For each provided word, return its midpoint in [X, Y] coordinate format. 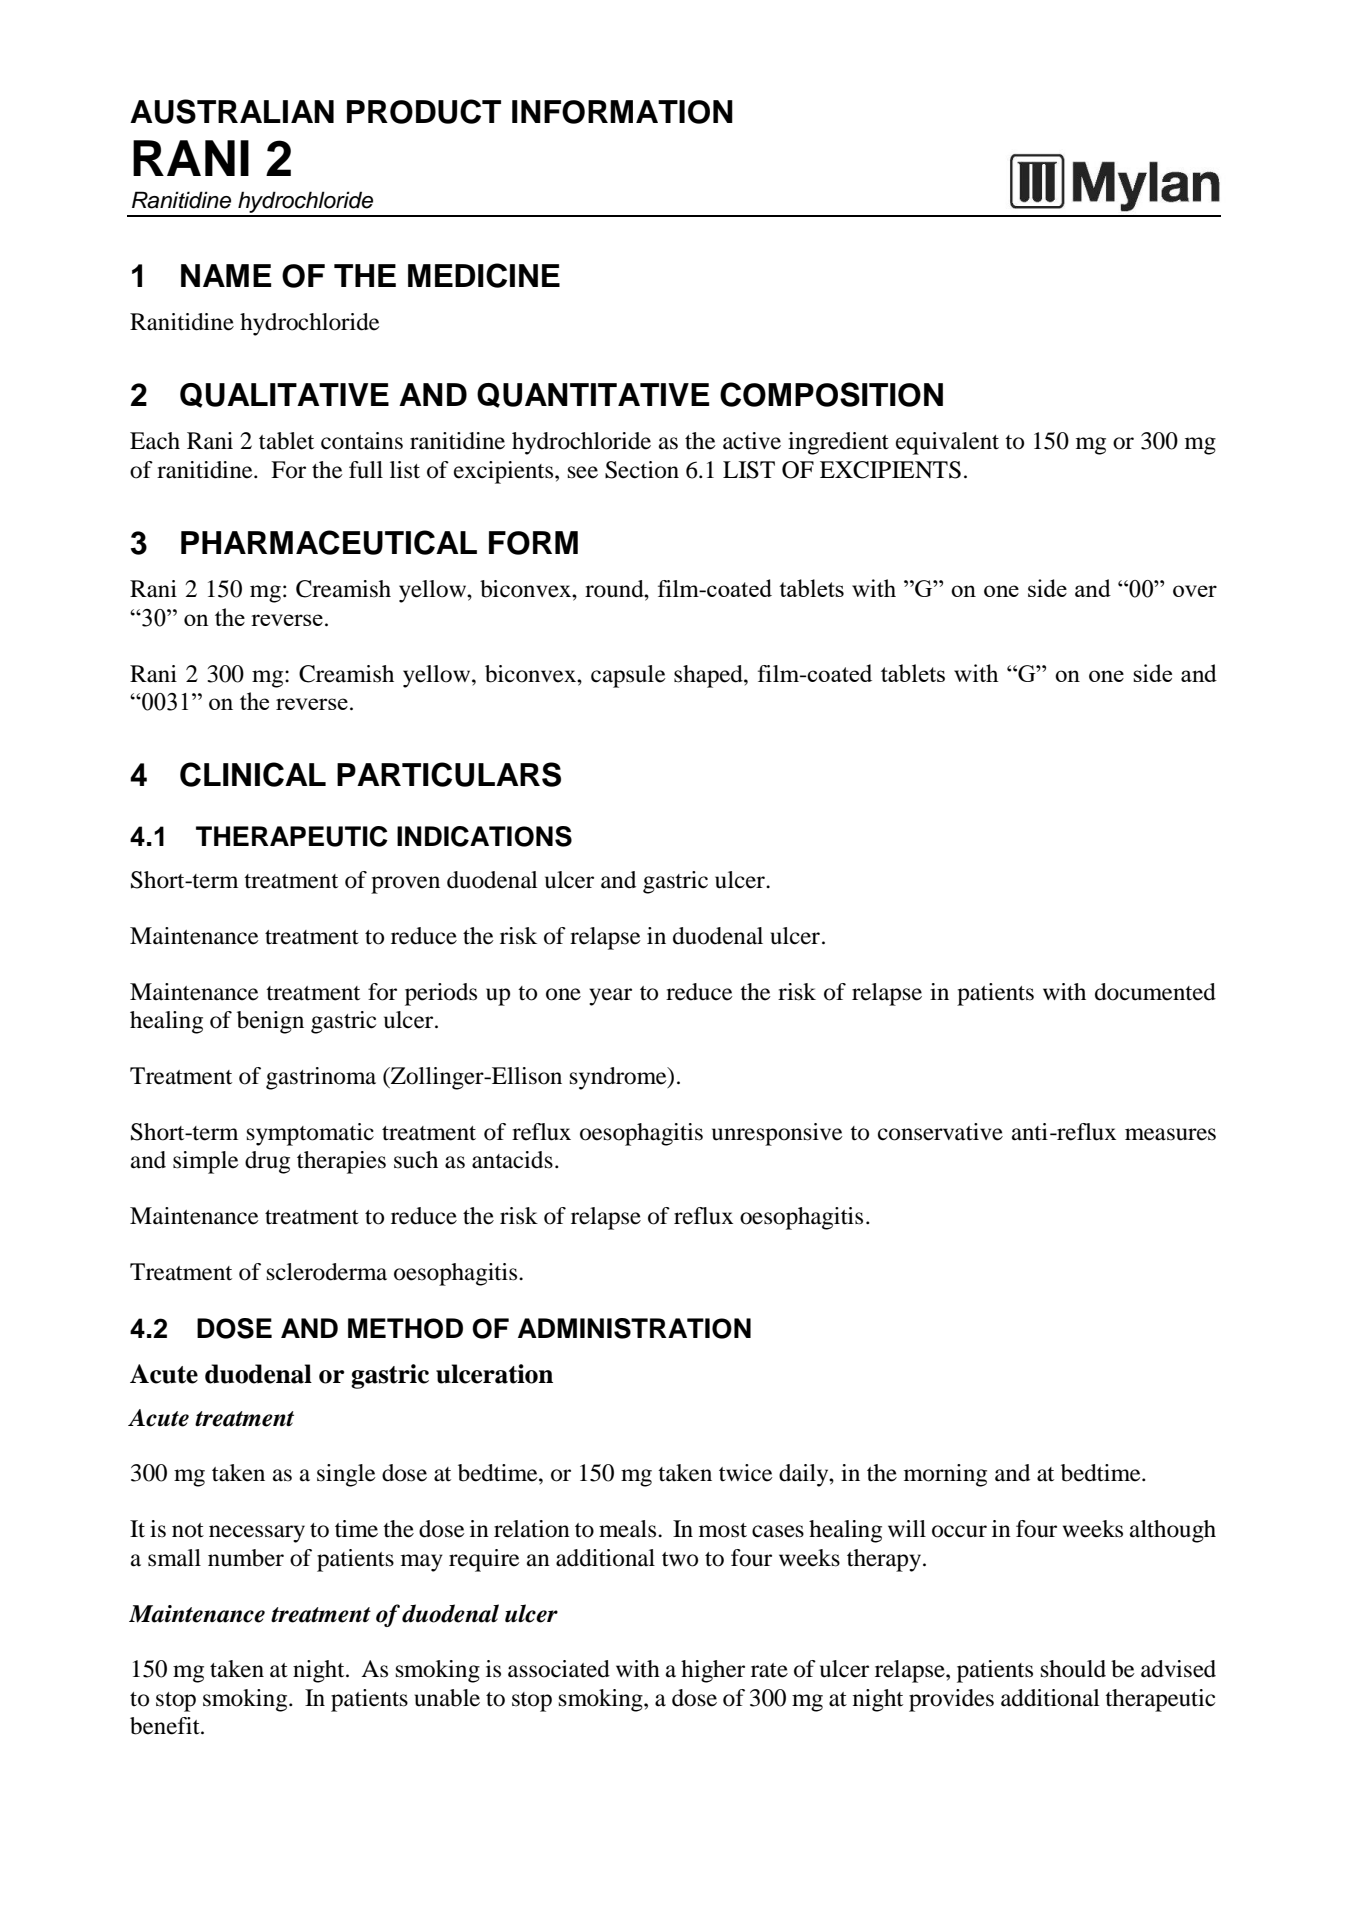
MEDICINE [484, 275]
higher [713, 1671]
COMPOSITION [831, 394]
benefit [166, 1726]
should [1073, 1669]
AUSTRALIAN [232, 111]
